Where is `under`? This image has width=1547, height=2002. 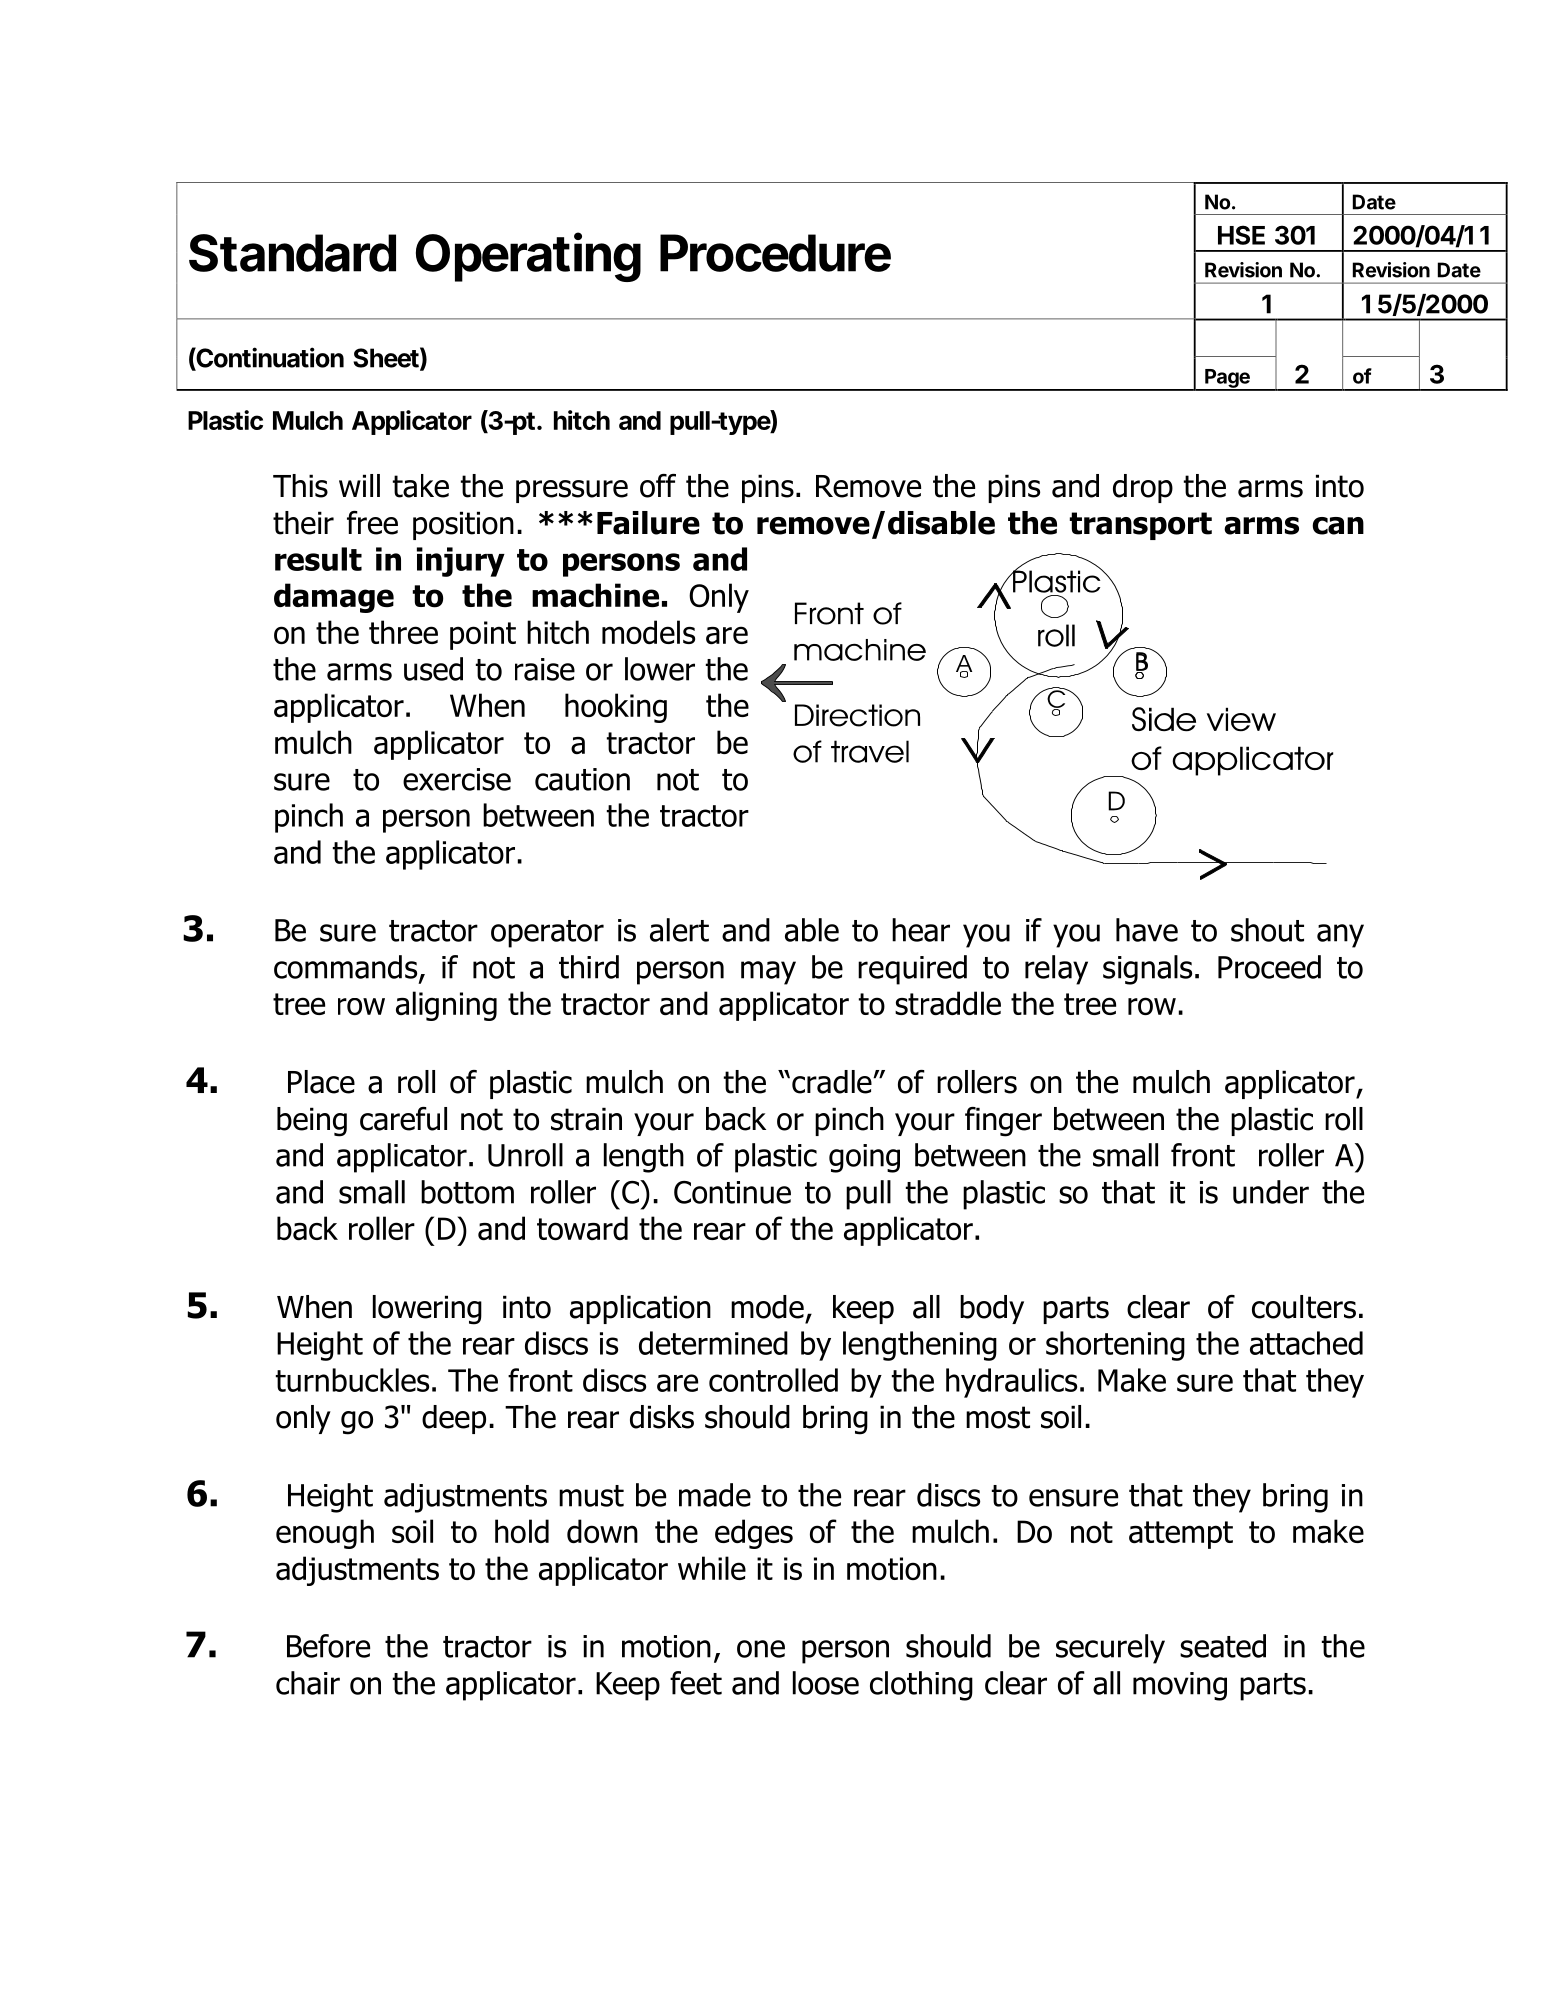 under is located at coordinates (1271, 1192).
